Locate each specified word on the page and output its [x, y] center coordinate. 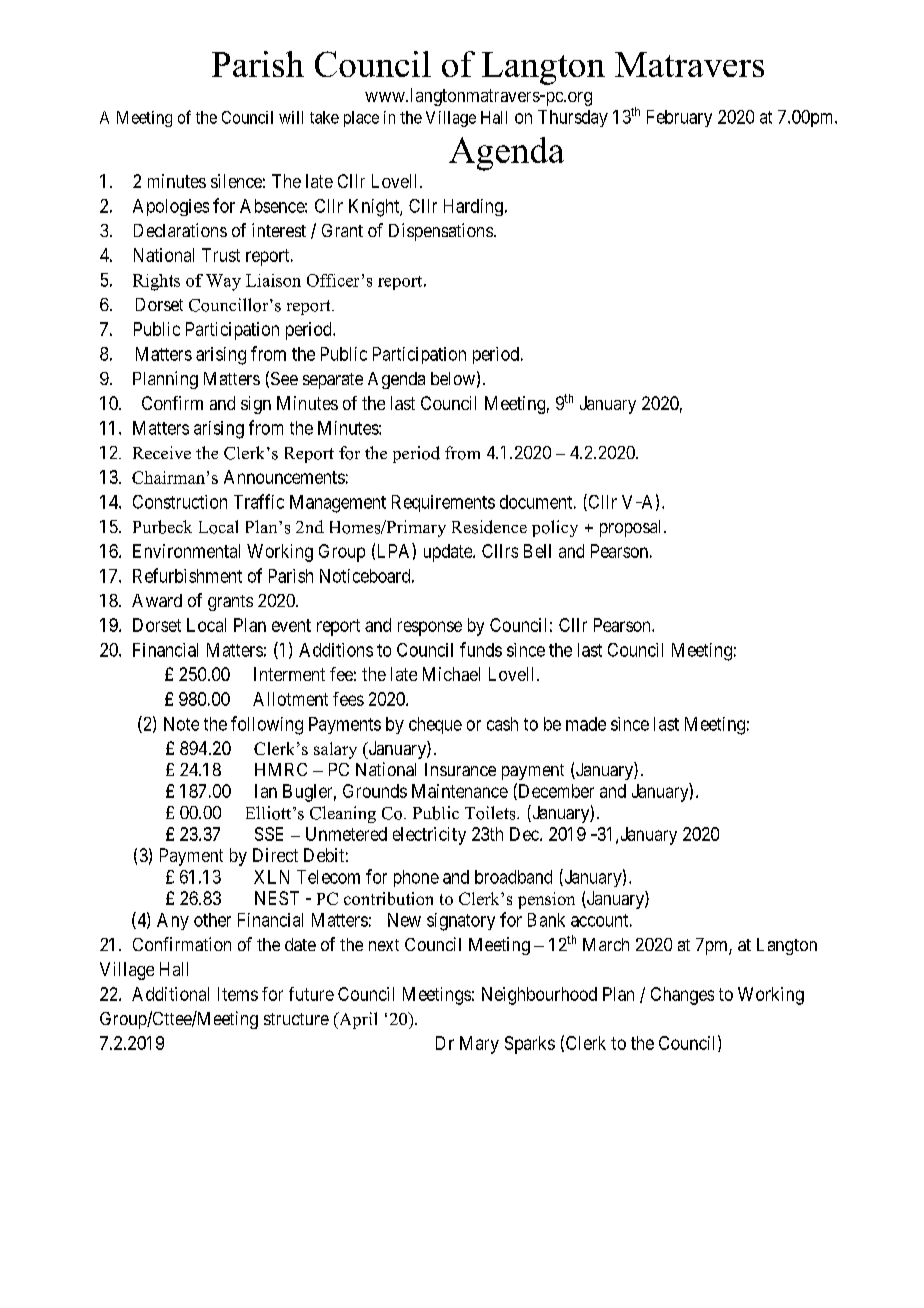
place [361, 119]
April [357, 1020]
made [586, 724]
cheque [435, 725]
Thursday [573, 118]
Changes [682, 996]
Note [181, 724]
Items [238, 994]
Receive [162, 452]
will [291, 117]
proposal [632, 528]
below [453, 378]
